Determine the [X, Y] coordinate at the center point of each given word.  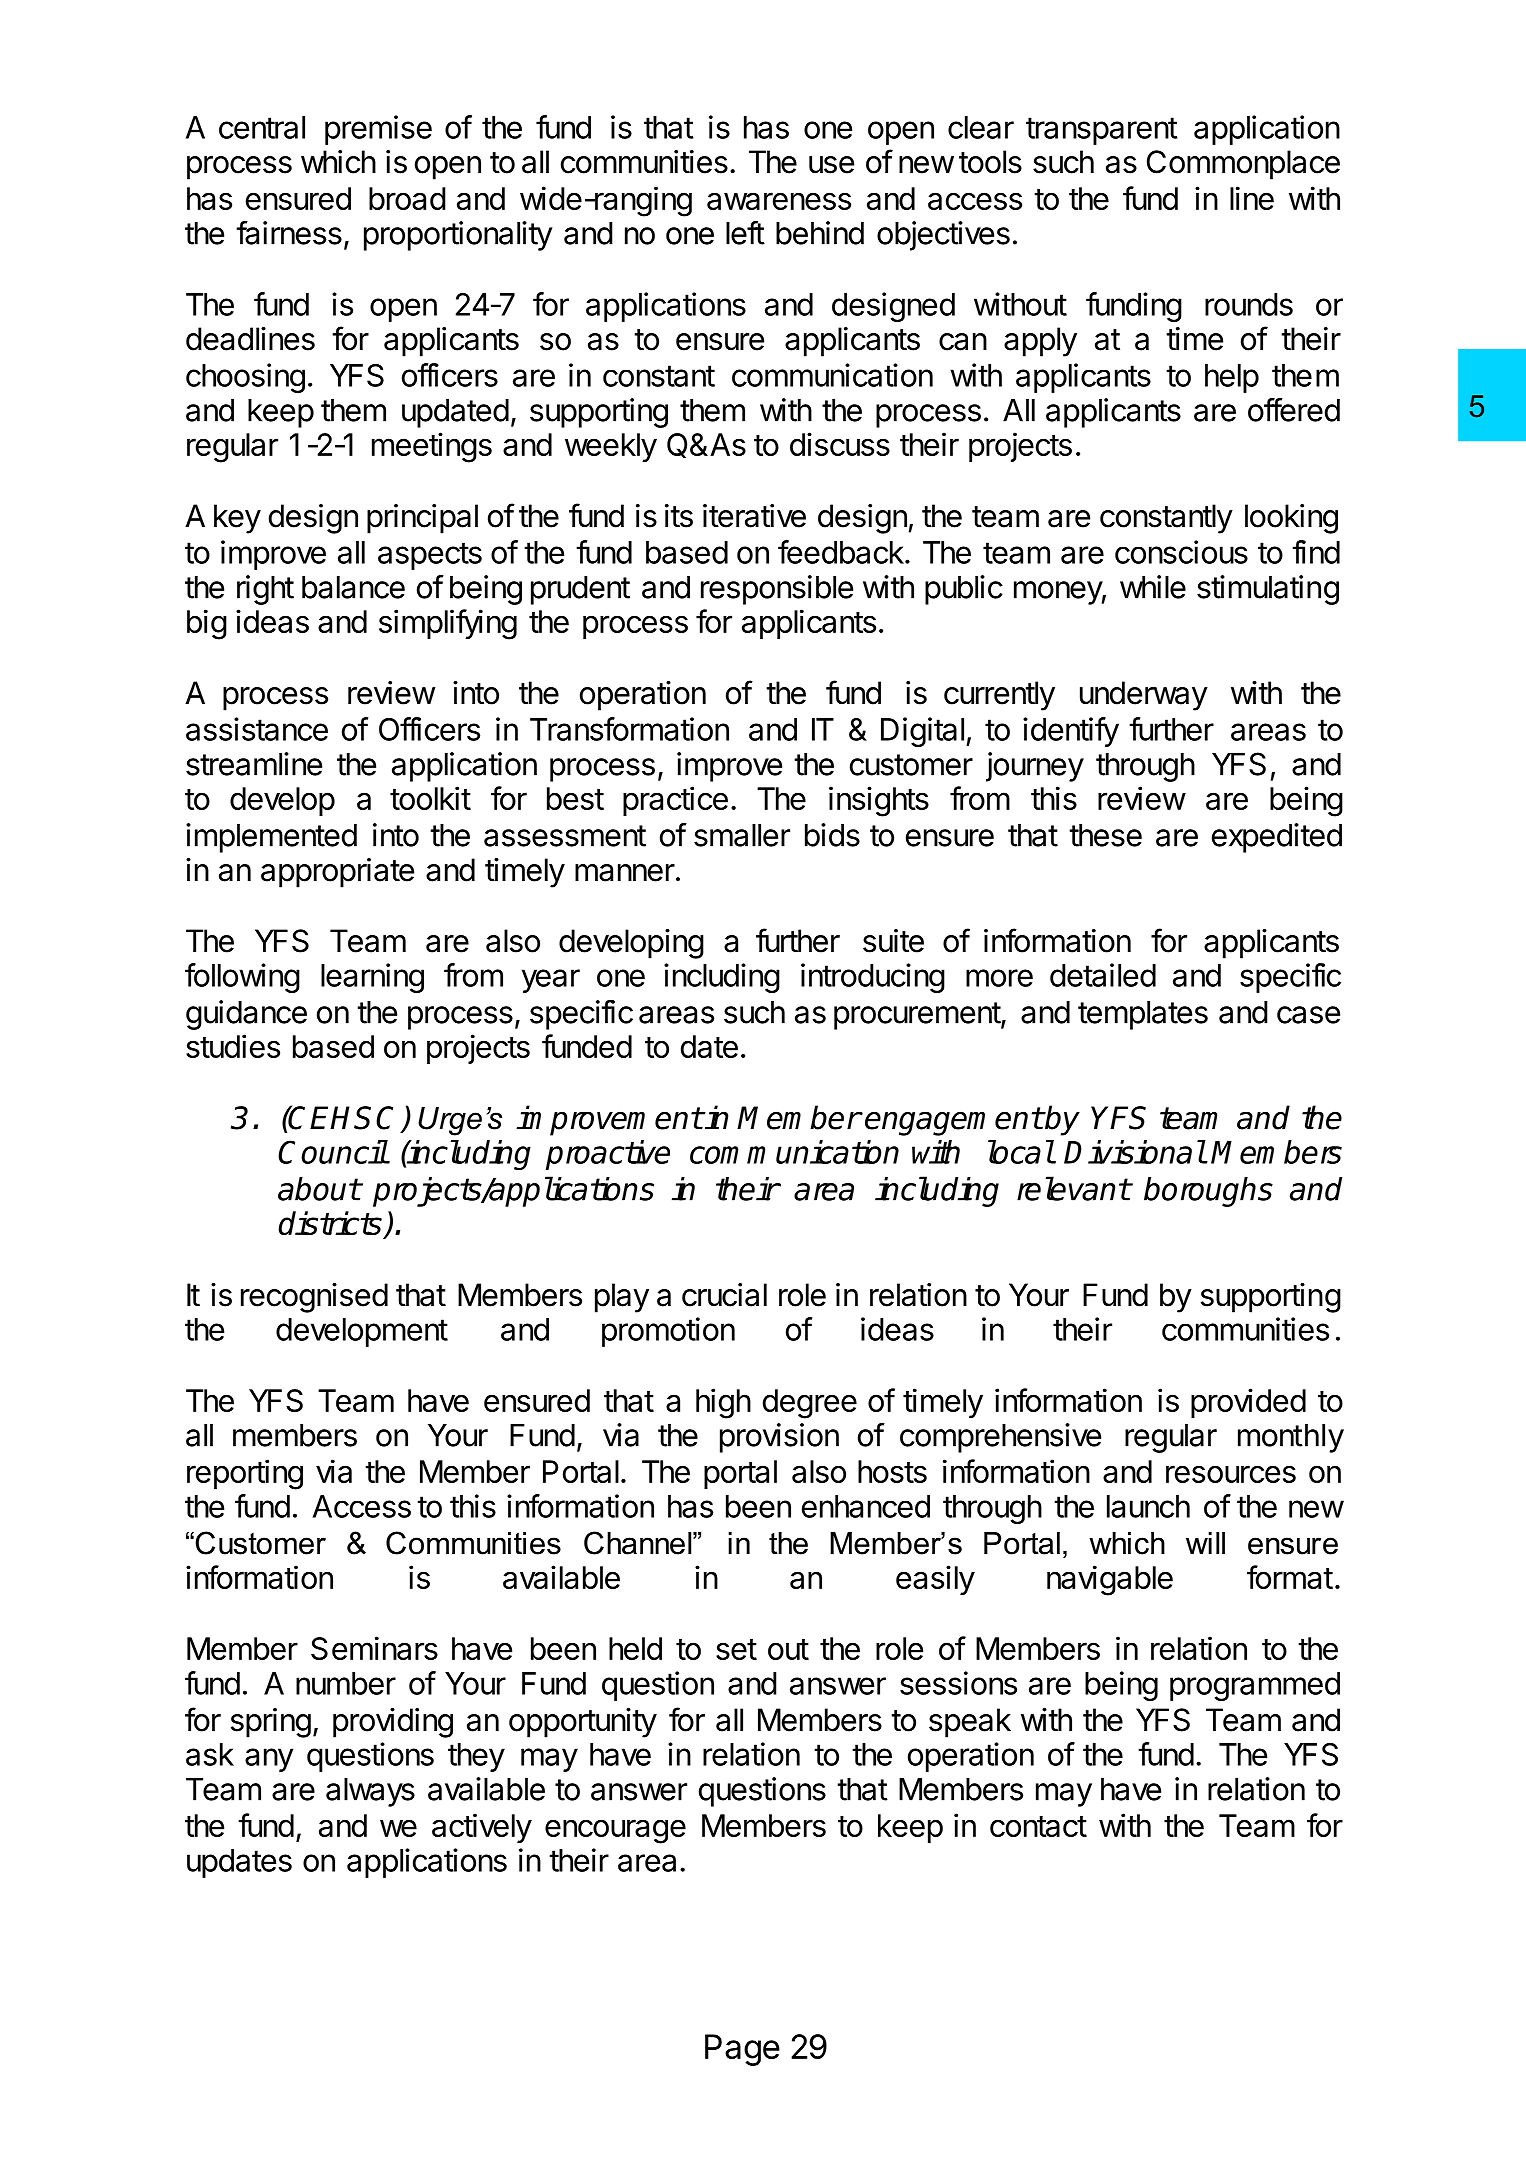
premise [378, 130]
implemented [271, 838]
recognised [314, 1298]
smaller [742, 835]
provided [1248, 1403]
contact [1038, 1826]
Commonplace [1243, 165]
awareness [779, 201]
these [1105, 835]
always [370, 1792]
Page [742, 2050]
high [723, 1403]
